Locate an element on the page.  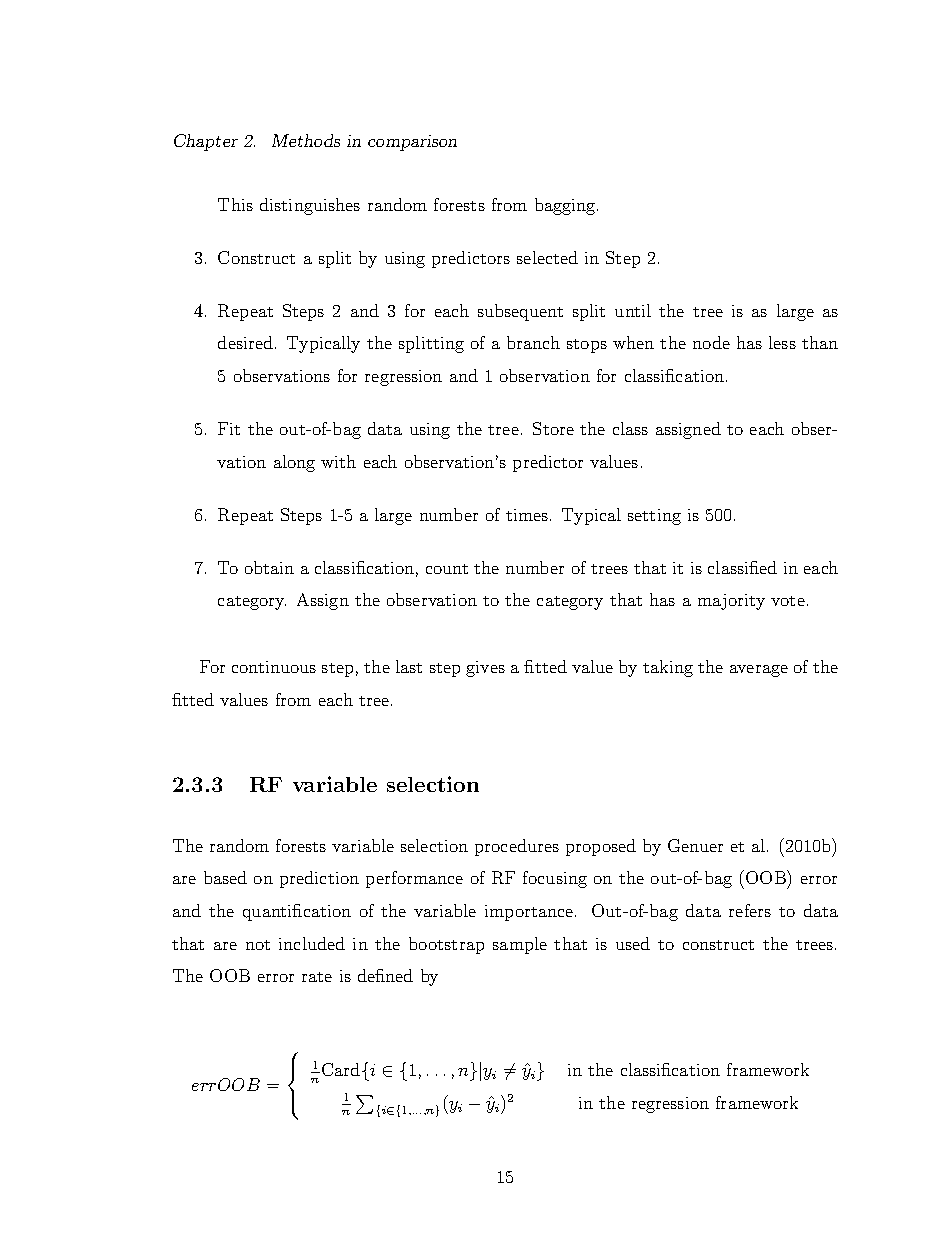
majority is located at coordinates (731, 602).
